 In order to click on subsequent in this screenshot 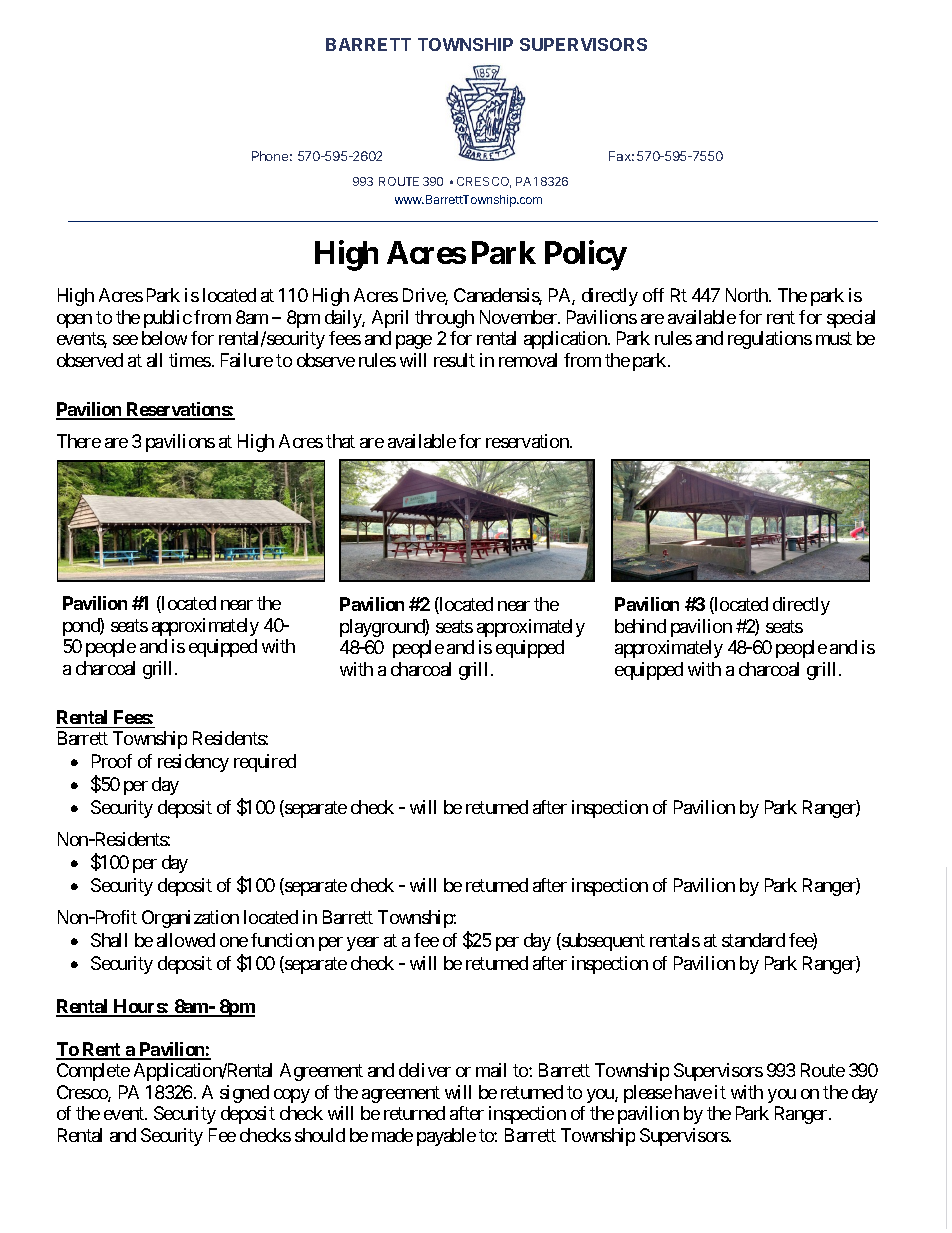, I will do `click(602, 942)`.
